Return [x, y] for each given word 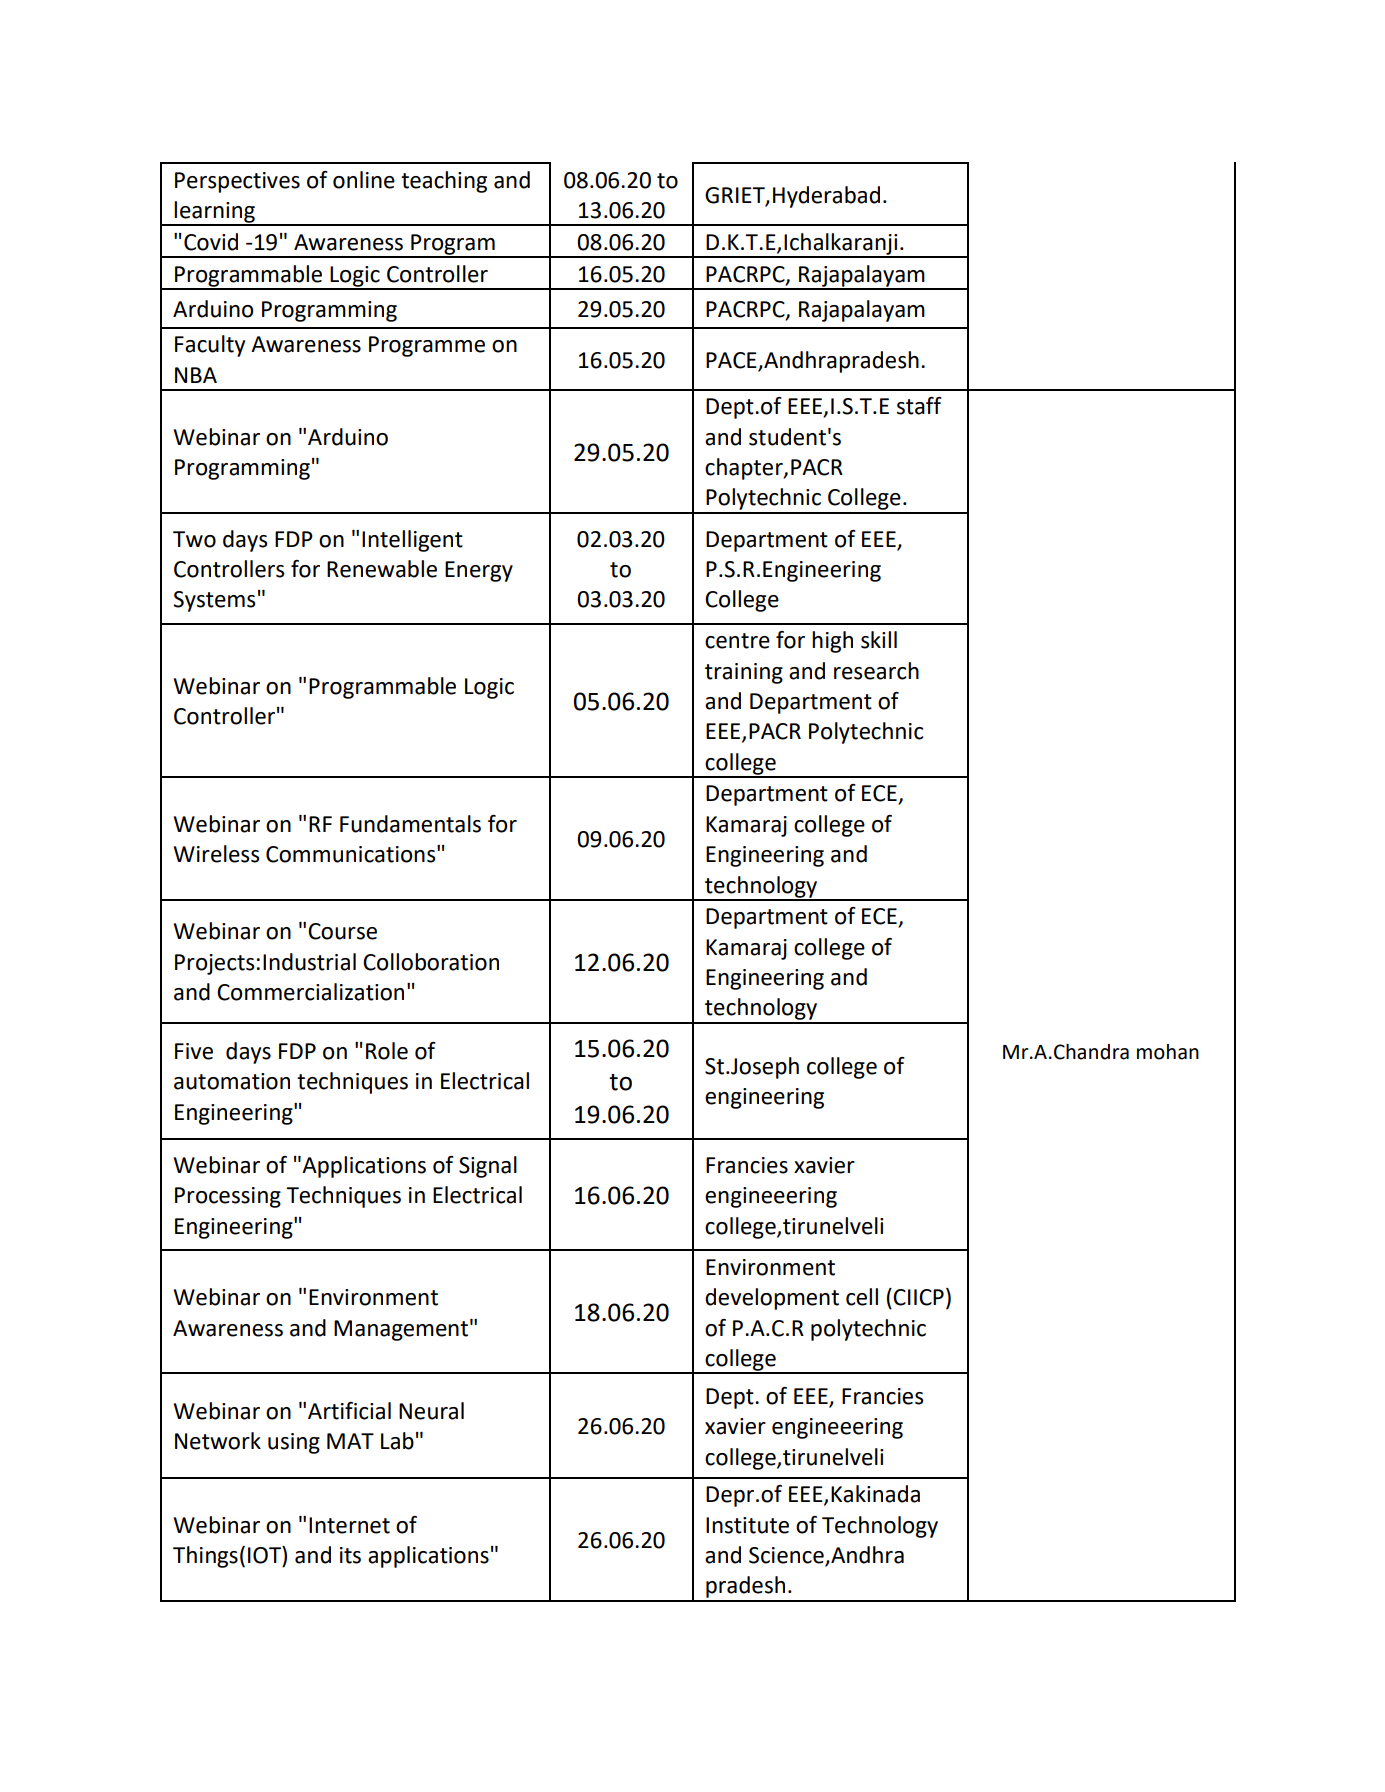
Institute [747, 1525]
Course [342, 931]
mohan [1168, 1052]
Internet [349, 1525]
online [364, 180]
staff [919, 406]
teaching [444, 182]
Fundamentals [410, 824]
